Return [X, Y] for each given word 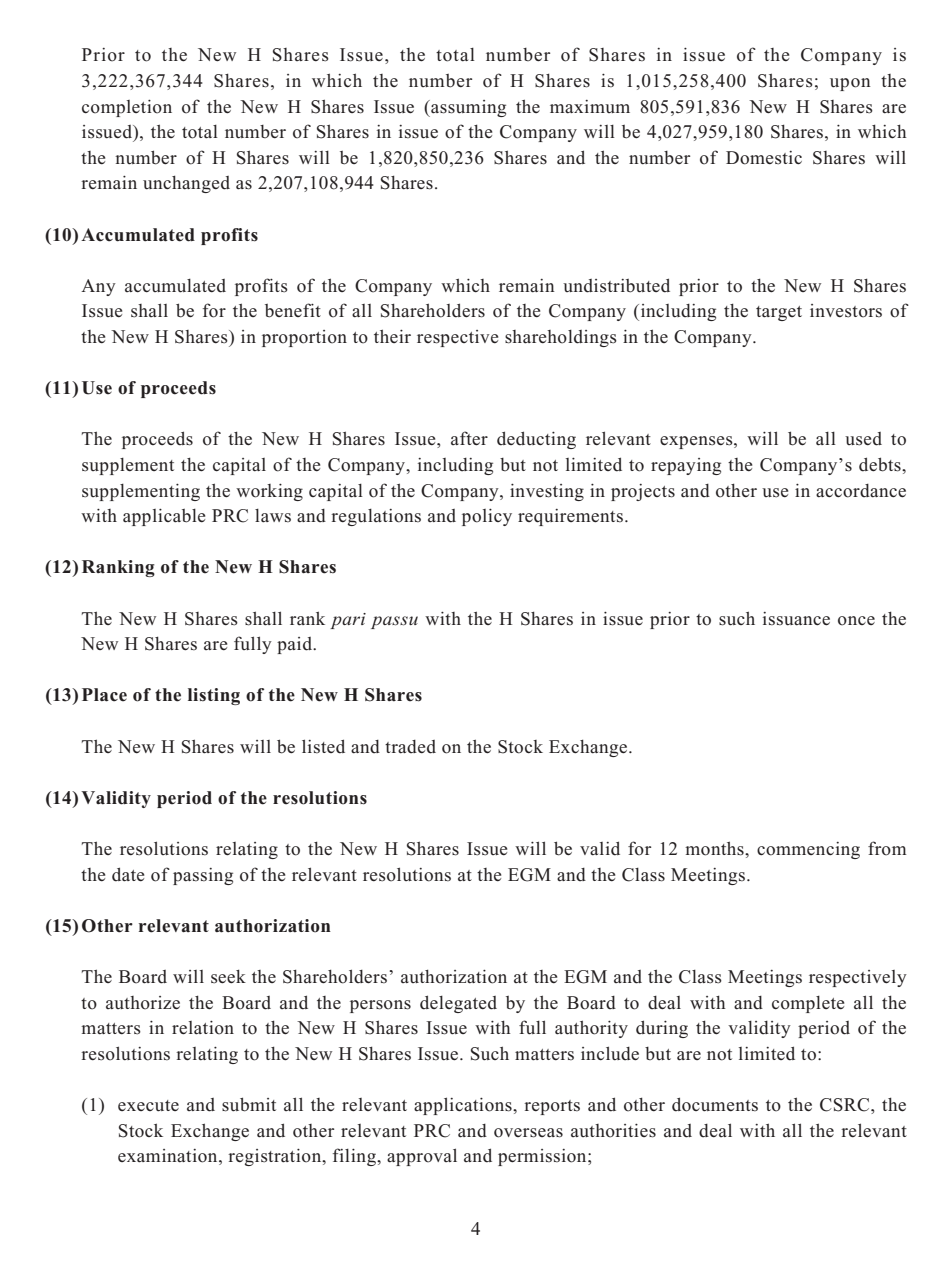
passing [203, 876]
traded [410, 747]
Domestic [764, 158]
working [269, 492]
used [863, 439]
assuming [467, 108]
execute [148, 1106]
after [469, 438]
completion [127, 108]
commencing [808, 850]
